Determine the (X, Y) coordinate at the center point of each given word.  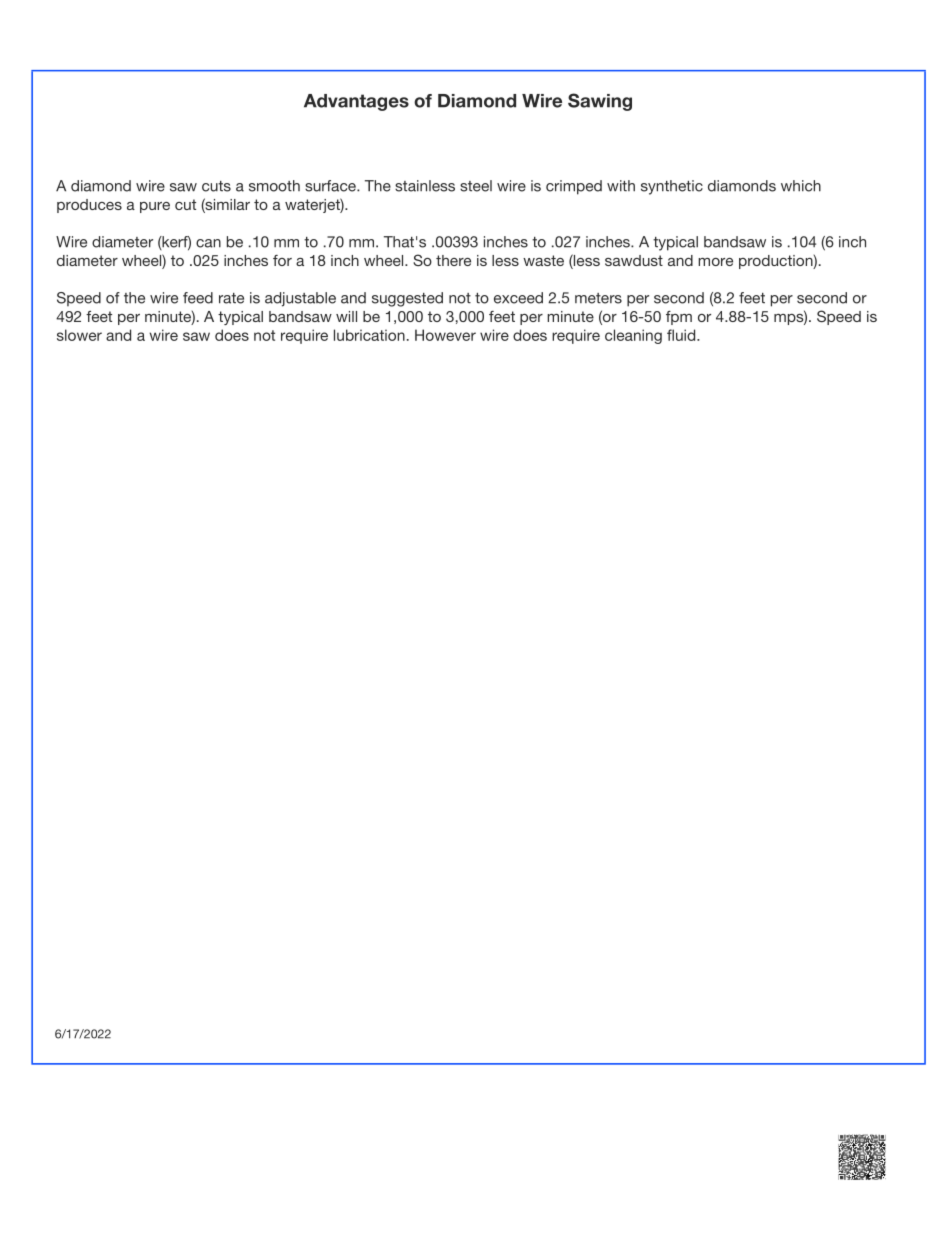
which (801, 186)
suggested (407, 299)
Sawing (600, 102)
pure (155, 207)
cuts (216, 186)
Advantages (356, 102)
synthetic (672, 187)
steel (476, 186)
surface (331, 186)
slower (79, 335)
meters (598, 298)
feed (198, 298)
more (715, 262)
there (453, 260)
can (208, 243)
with (621, 186)
